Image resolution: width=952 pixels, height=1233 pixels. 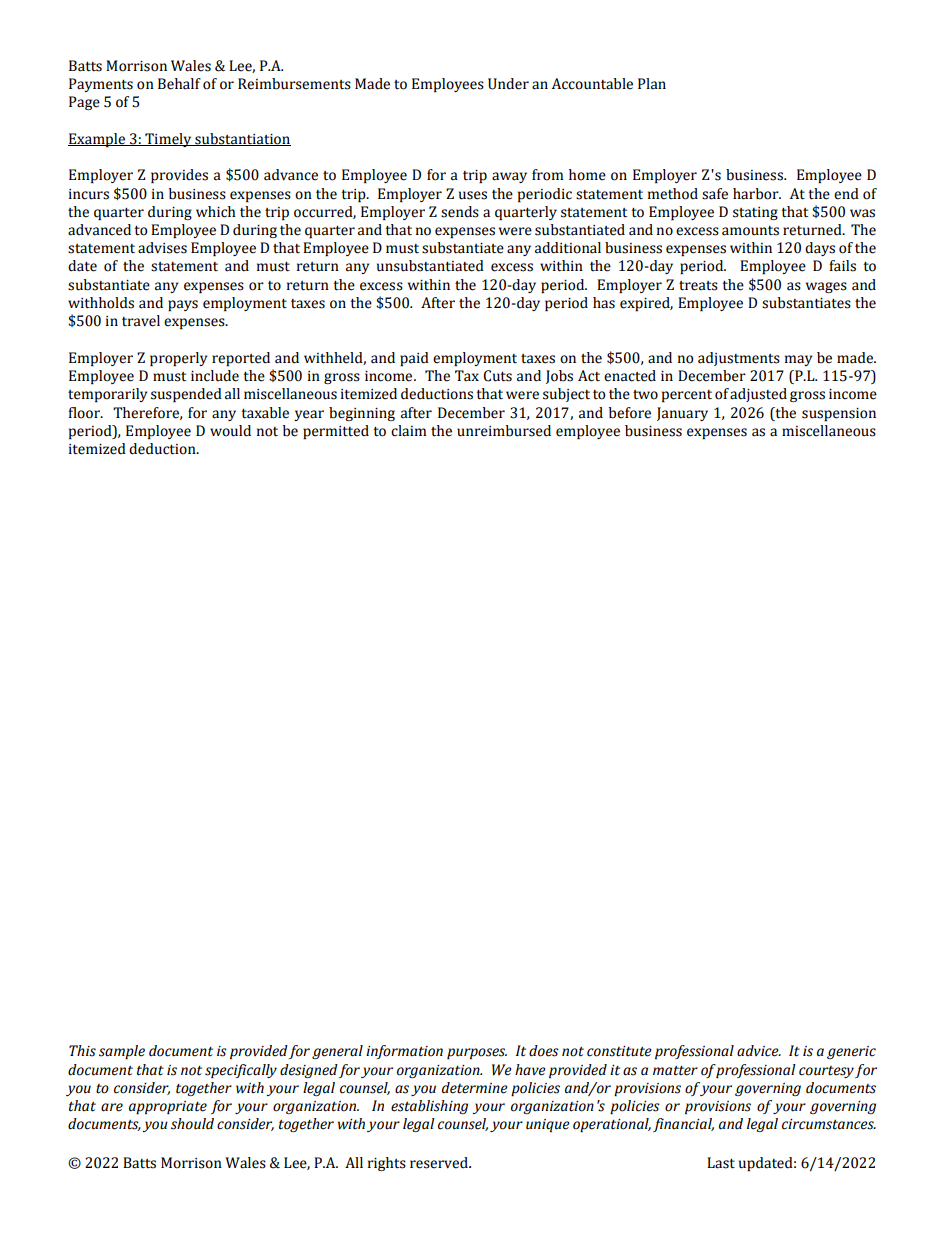 What do you see at coordinates (192, 1124) in the document?
I see `should` at bounding box center [192, 1124].
